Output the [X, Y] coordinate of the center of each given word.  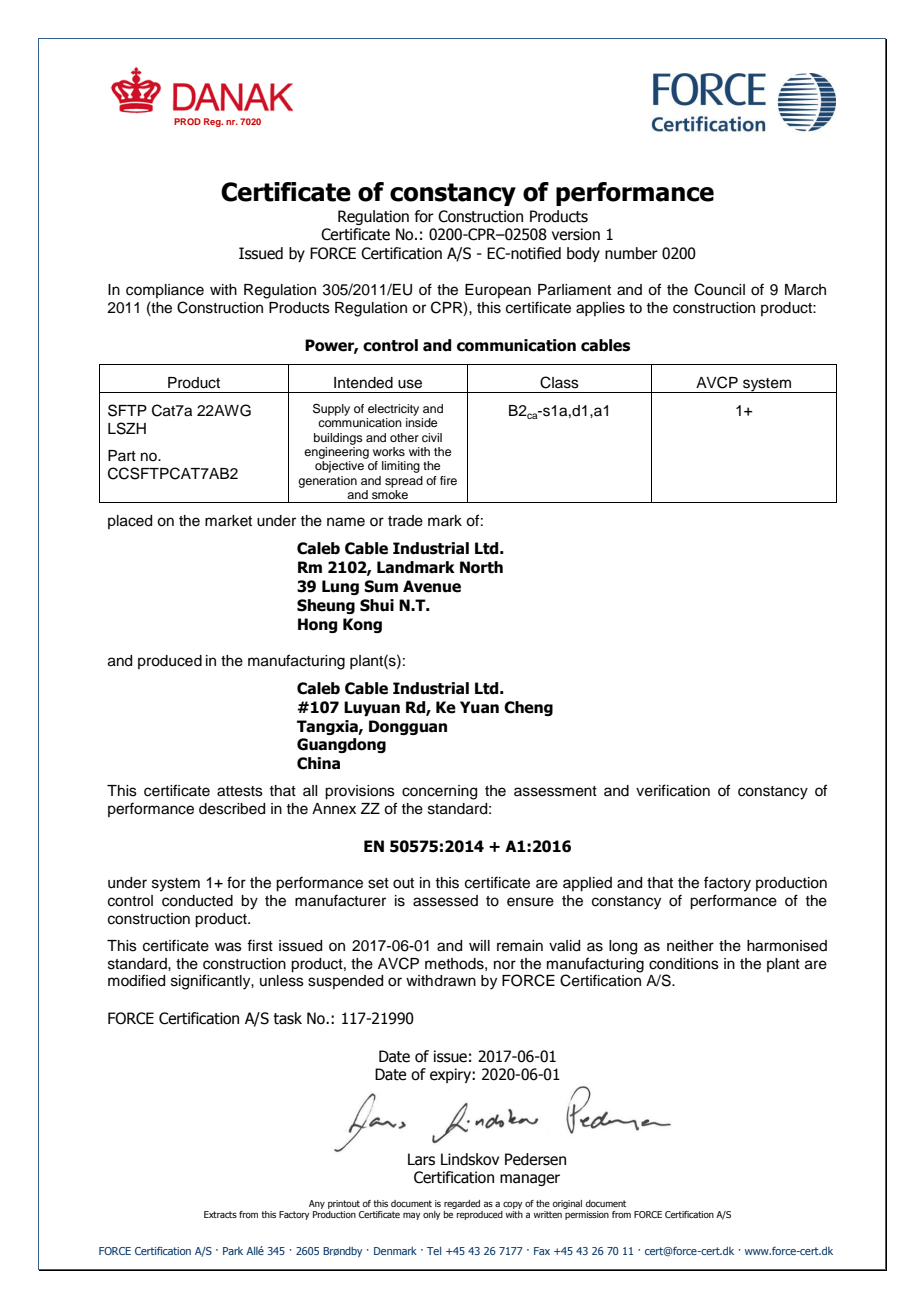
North [481, 567]
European [498, 291]
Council [719, 289]
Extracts [220, 1214]
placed [130, 522]
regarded [462, 1204]
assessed [445, 901]
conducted [197, 901]
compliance [165, 291]
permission [587, 1215]
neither [690, 946]
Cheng [528, 708]
